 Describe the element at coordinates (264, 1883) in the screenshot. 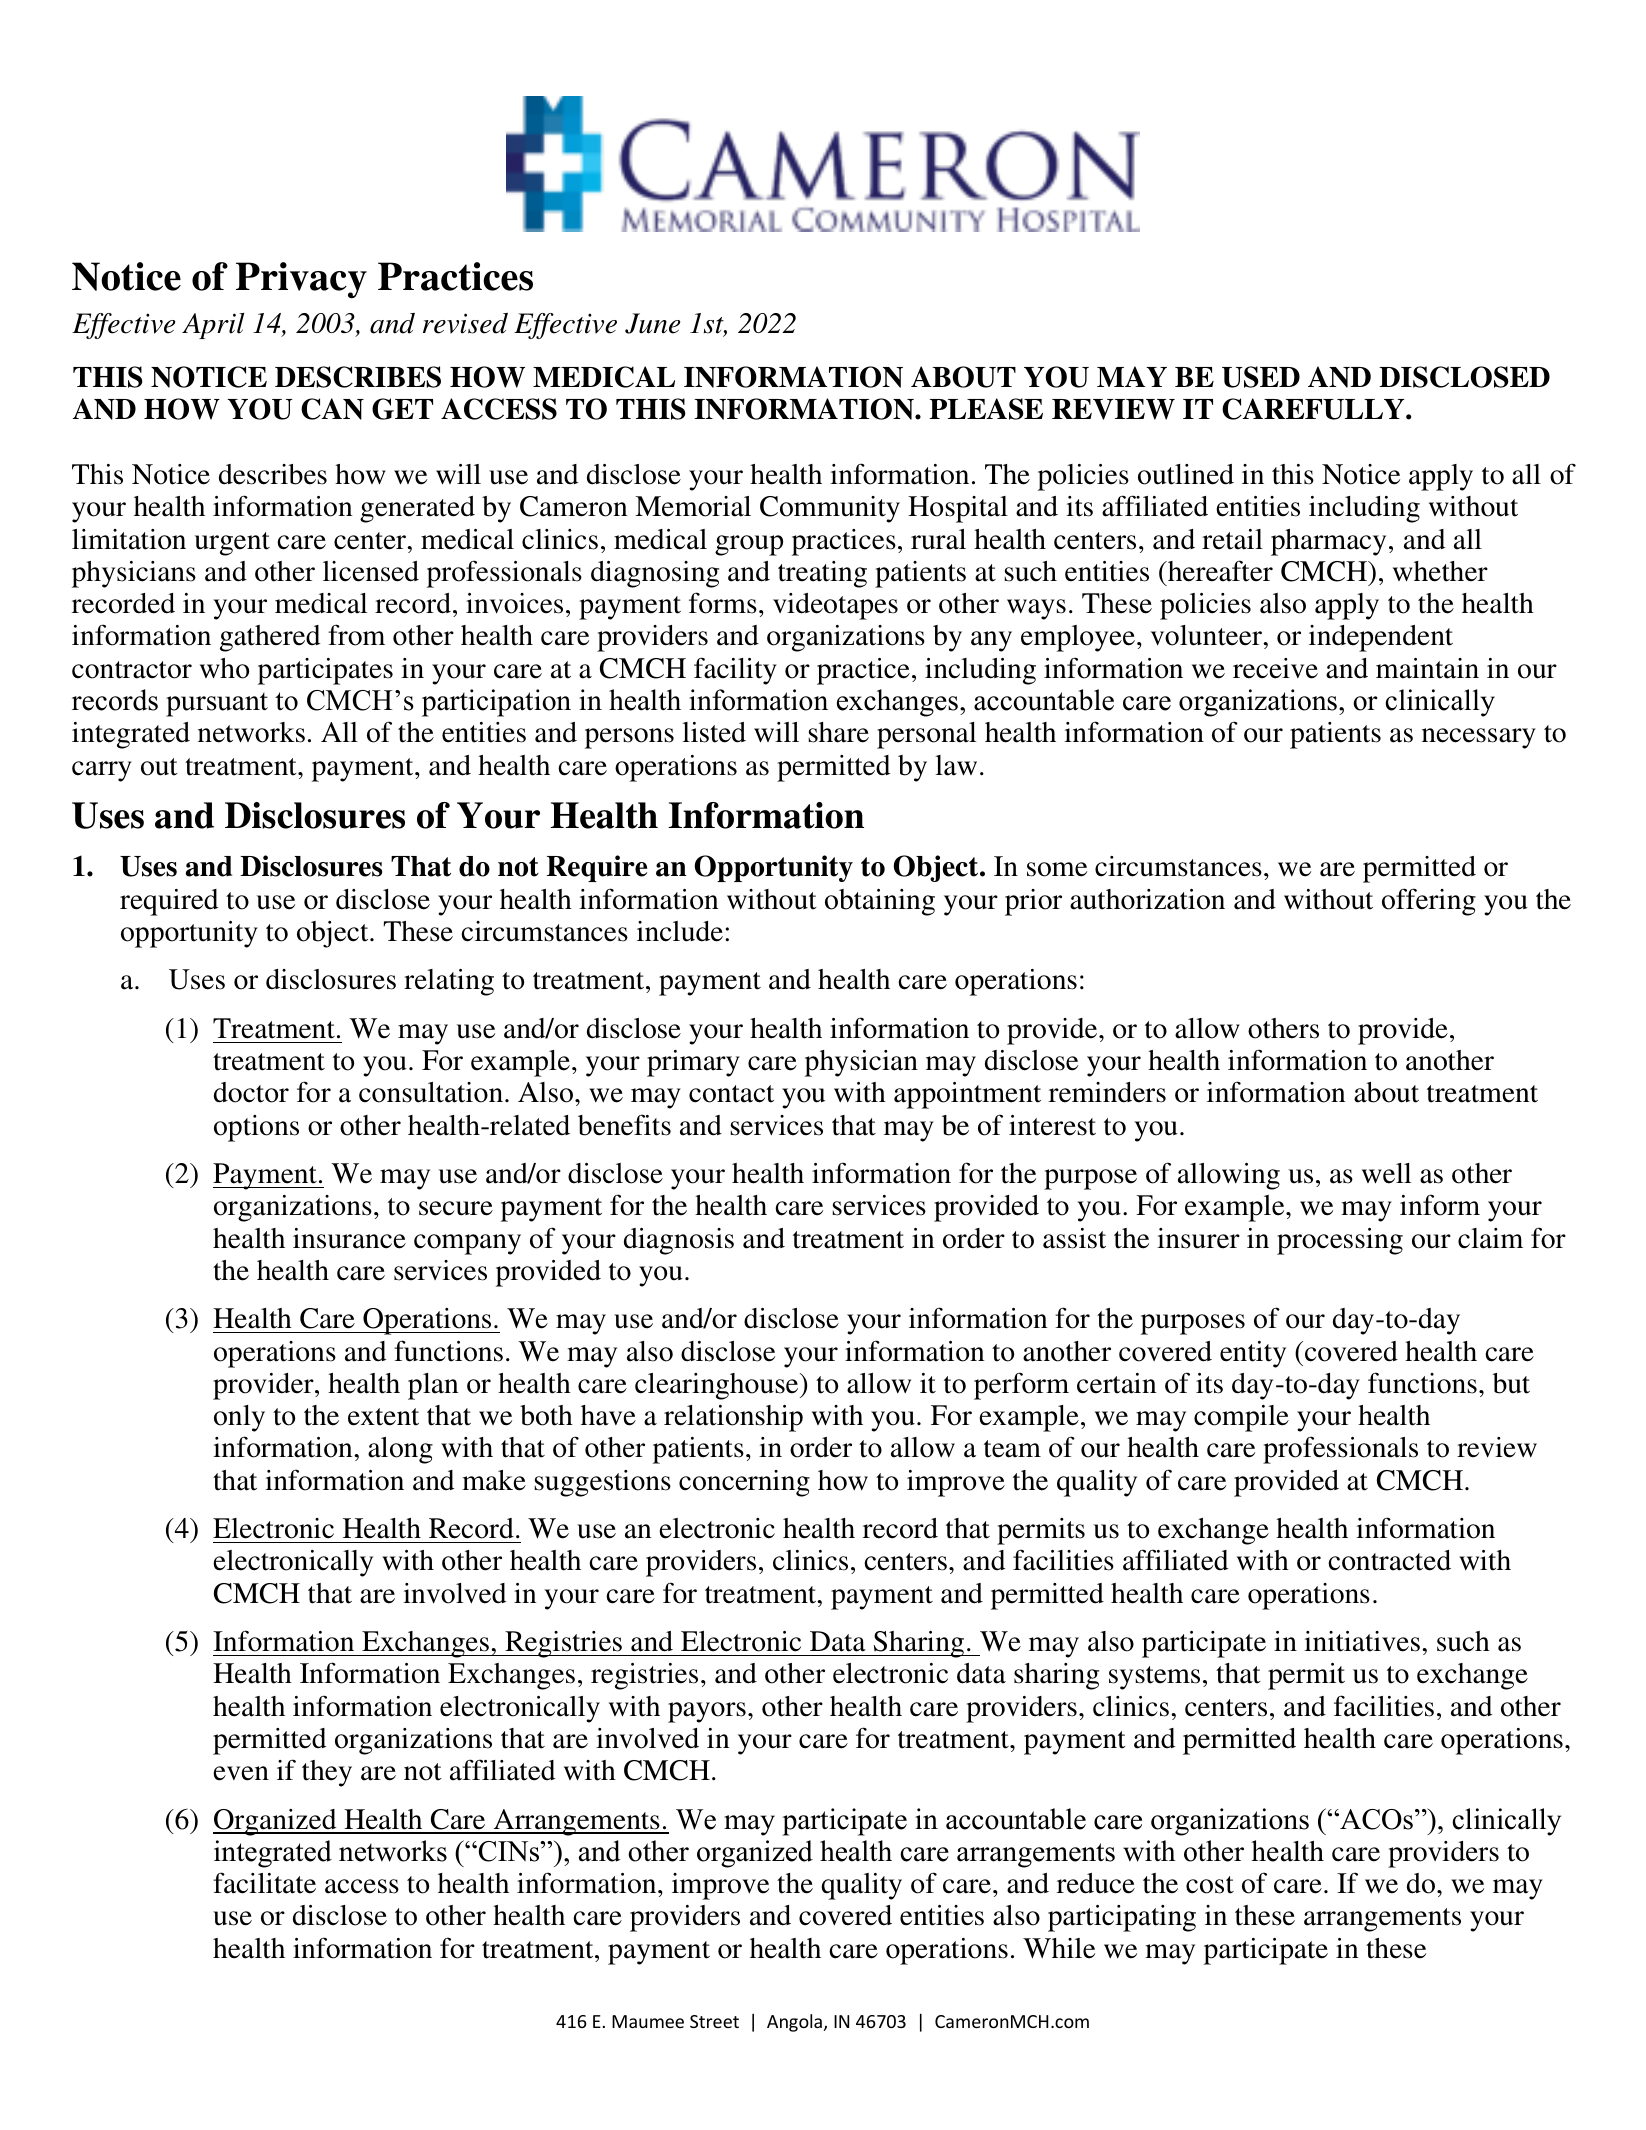

I see `facilitate` at that location.
